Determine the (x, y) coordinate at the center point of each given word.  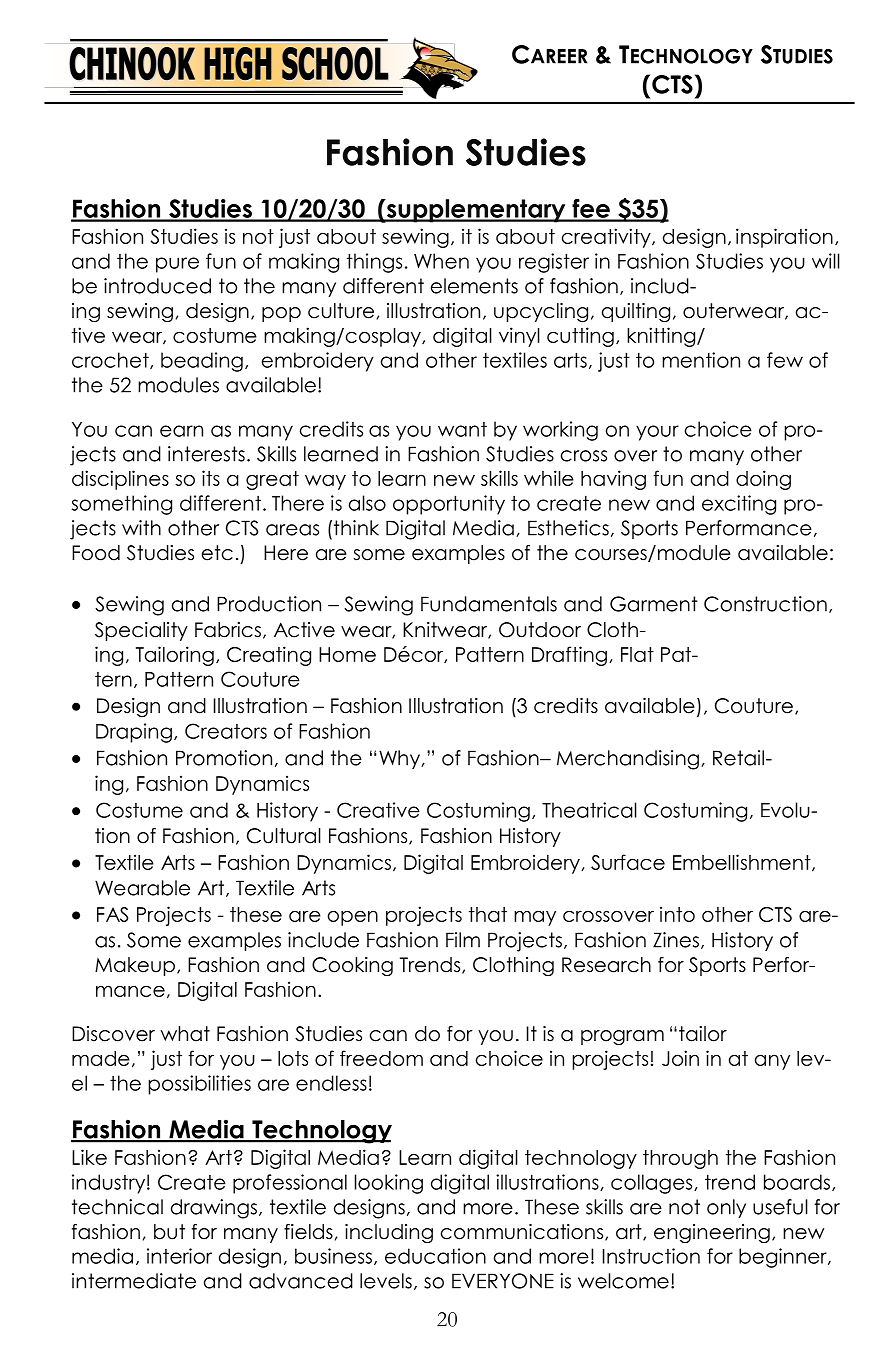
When (441, 261)
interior (179, 1256)
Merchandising (628, 760)
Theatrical (589, 810)
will (826, 261)
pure (177, 265)
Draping (134, 733)
